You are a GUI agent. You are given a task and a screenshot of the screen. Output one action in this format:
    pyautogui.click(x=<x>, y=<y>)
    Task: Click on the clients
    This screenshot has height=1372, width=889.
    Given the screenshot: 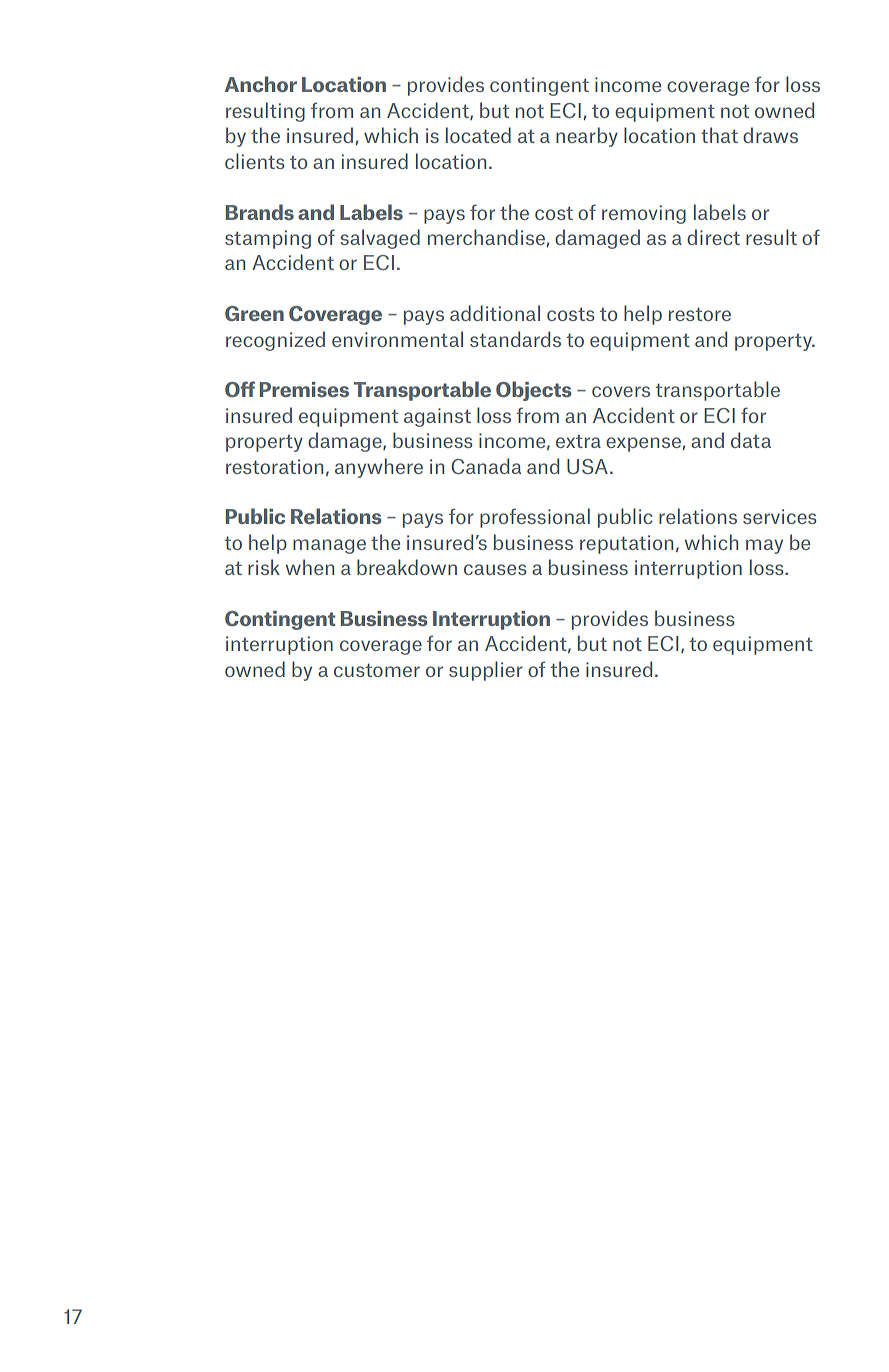 What is the action you would take?
    pyautogui.click(x=254, y=161)
